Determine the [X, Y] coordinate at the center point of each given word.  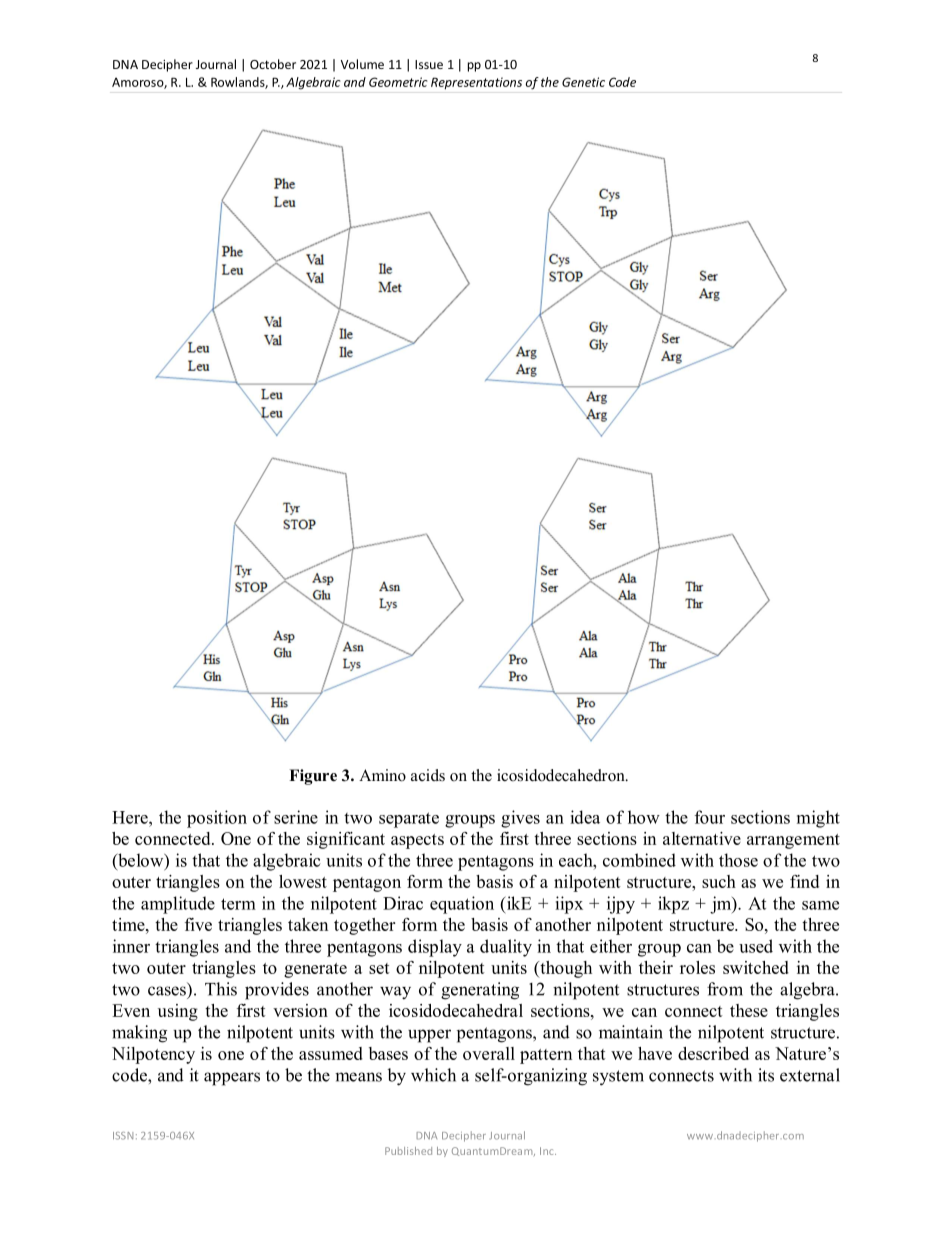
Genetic [583, 82]
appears [232, 1079]
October [273, 64]
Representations [476, 83]
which [433, 1075]
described [713, 1053]
